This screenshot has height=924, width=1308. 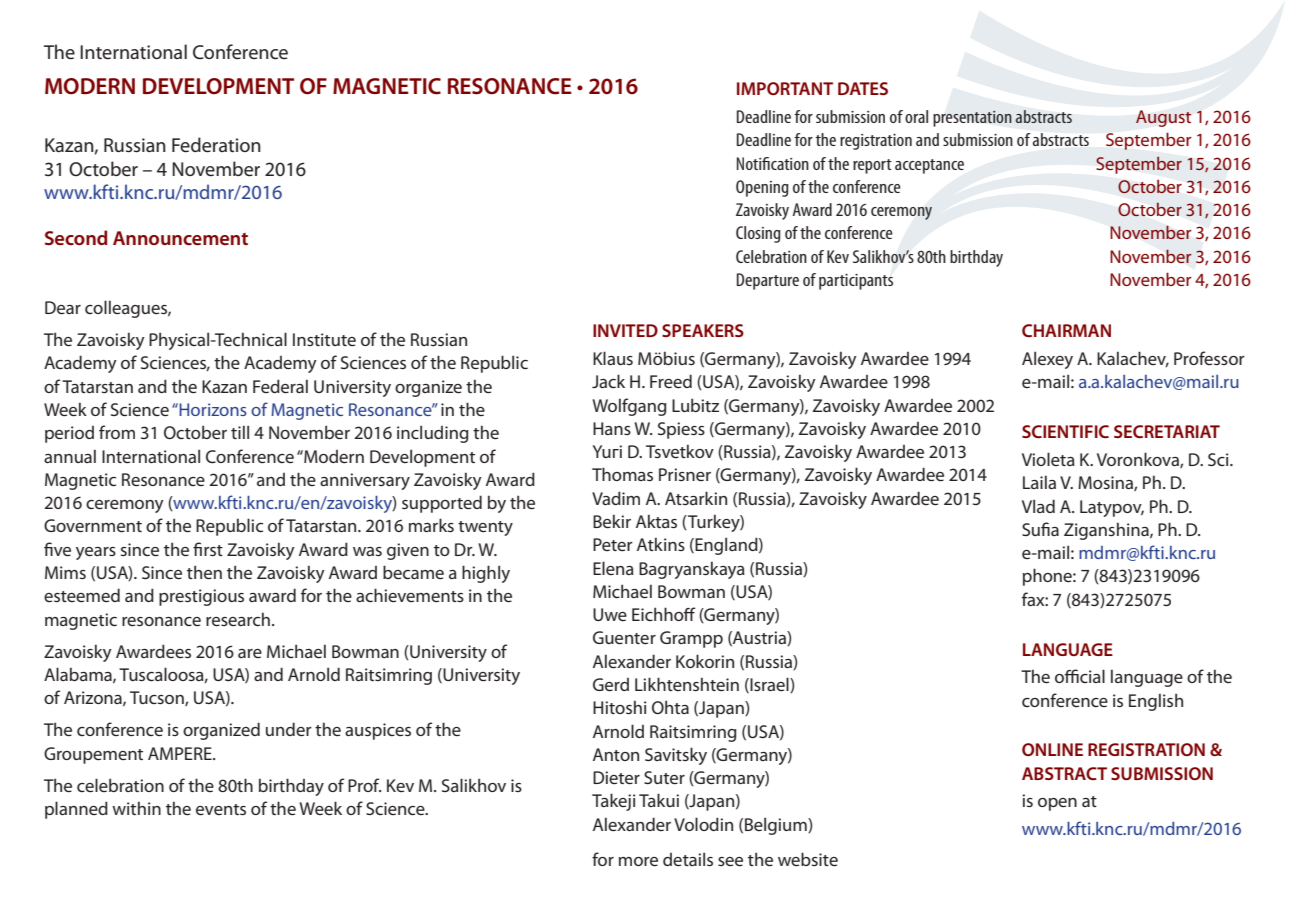 I want to click on IMPORTANT, so click(x=785, y=88).
